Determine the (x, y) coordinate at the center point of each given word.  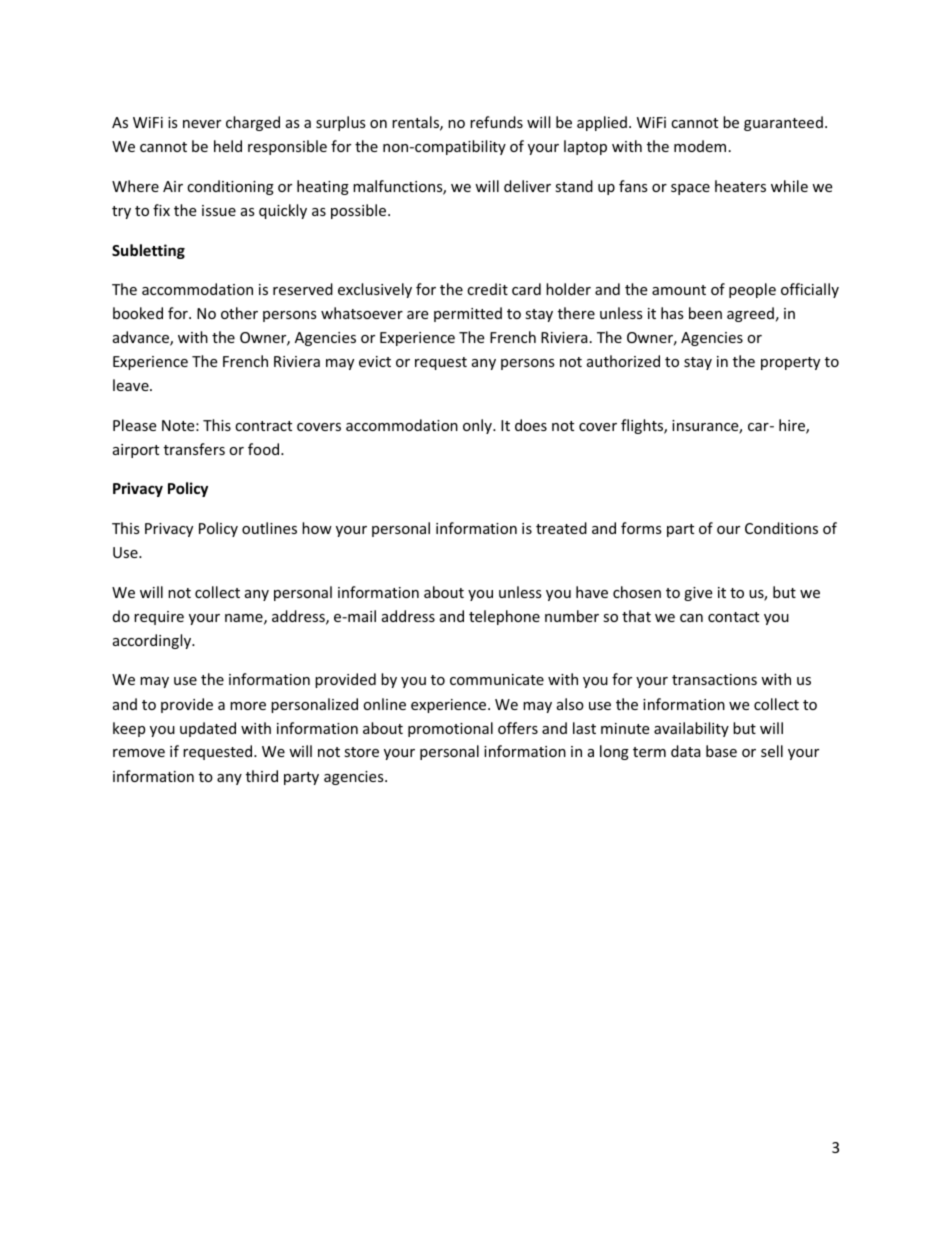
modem (700, 146)
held (228, 146)
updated (208, 729)
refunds (496, 122)
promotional (450, 729)
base (721, 751)
